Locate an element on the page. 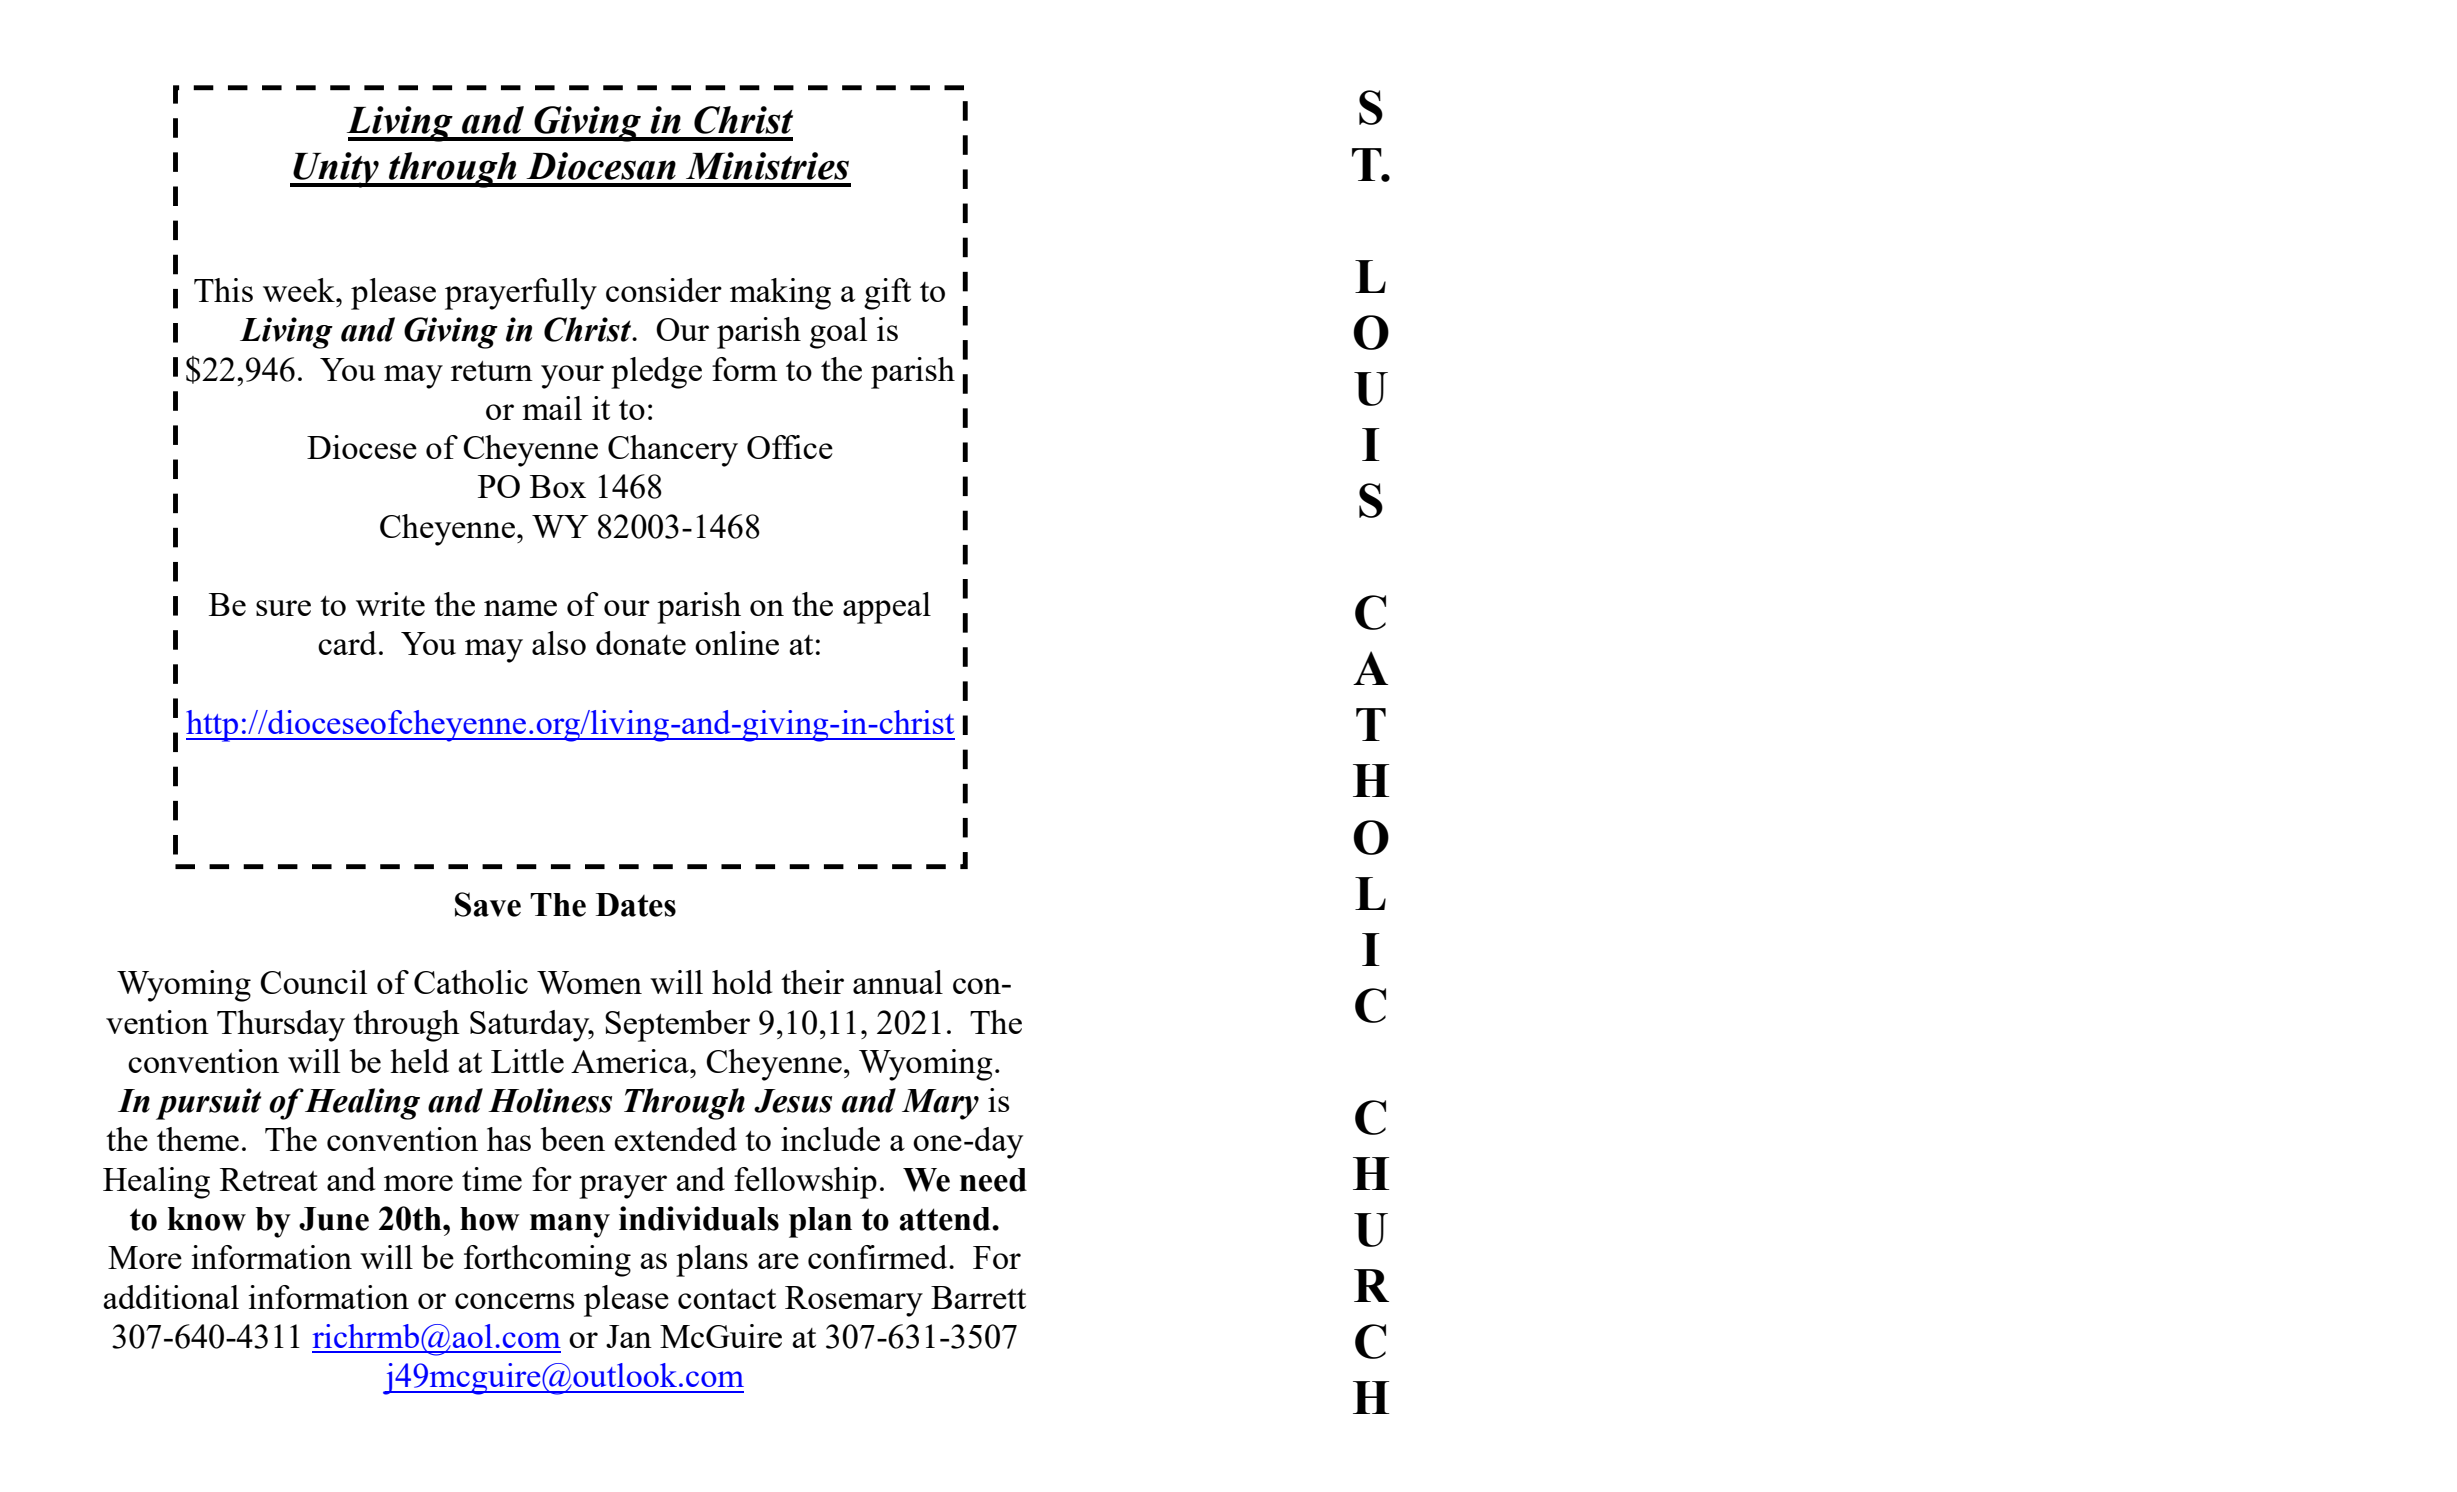 This image has height=1492, width=2457. sure is located at coordinates (283, 608).
